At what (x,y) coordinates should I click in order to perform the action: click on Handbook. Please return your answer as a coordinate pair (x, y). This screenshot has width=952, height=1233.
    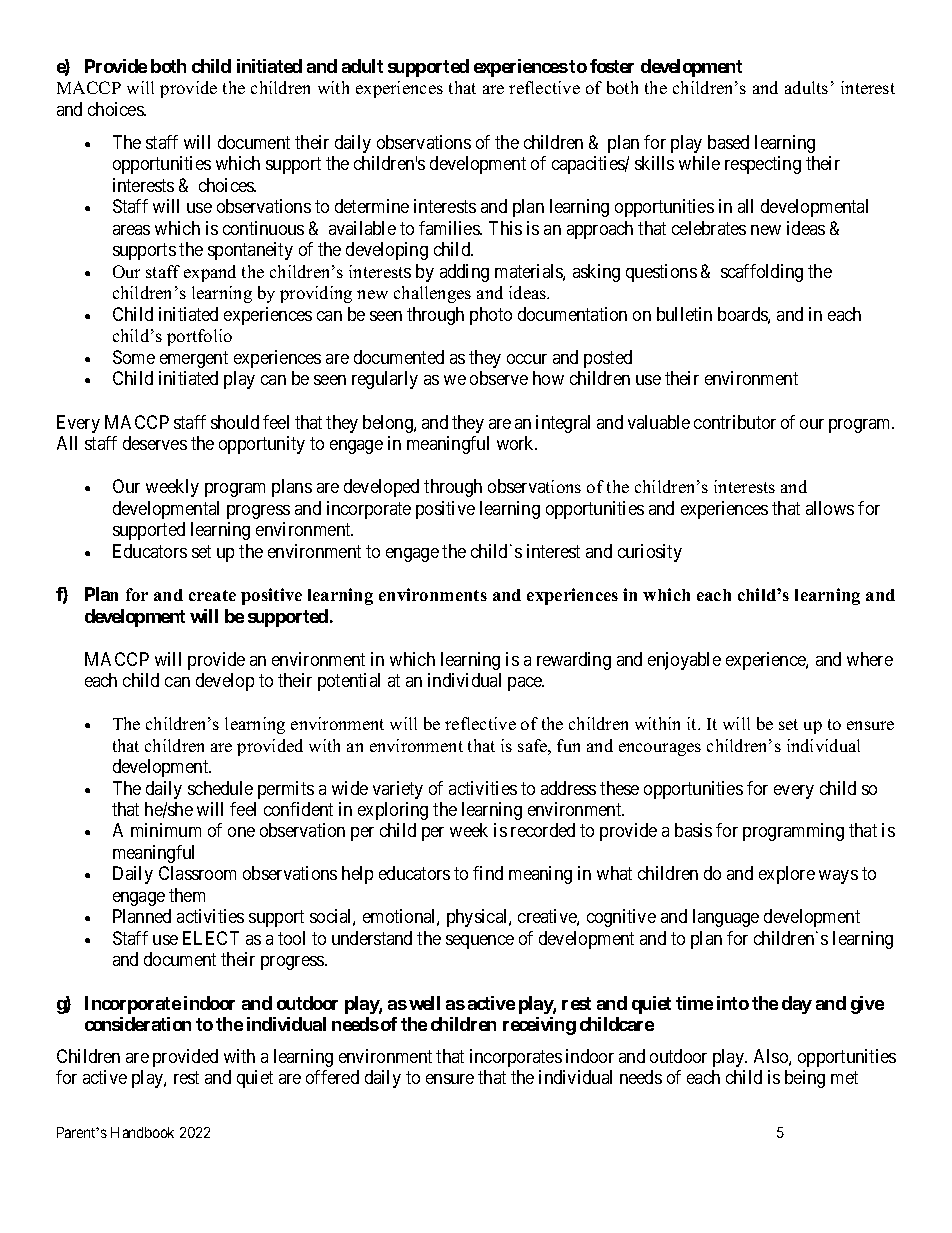
    Looking at the image, I should click on (142, 1132).
